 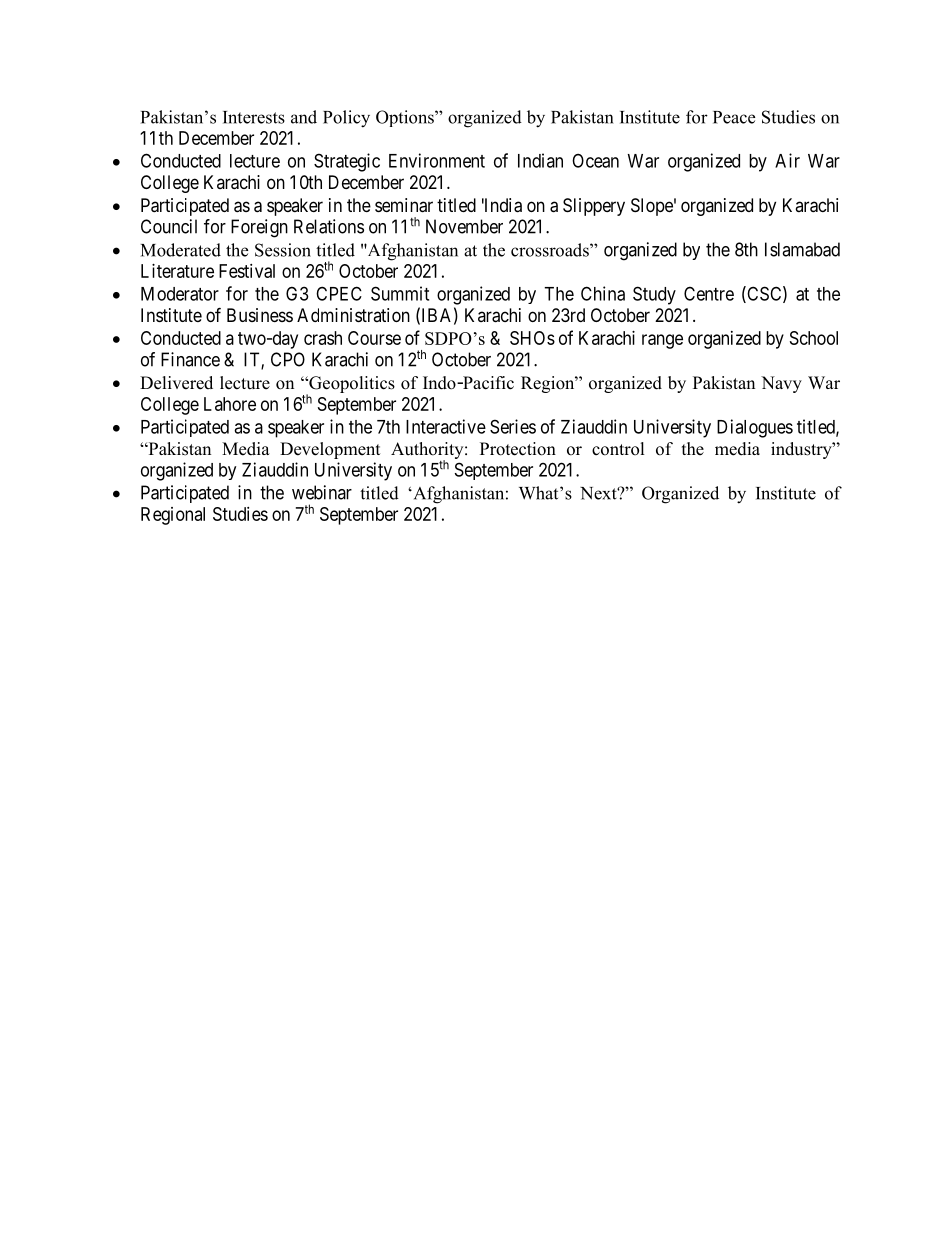 I want to click on Peace, so click(x=734, y=117).
